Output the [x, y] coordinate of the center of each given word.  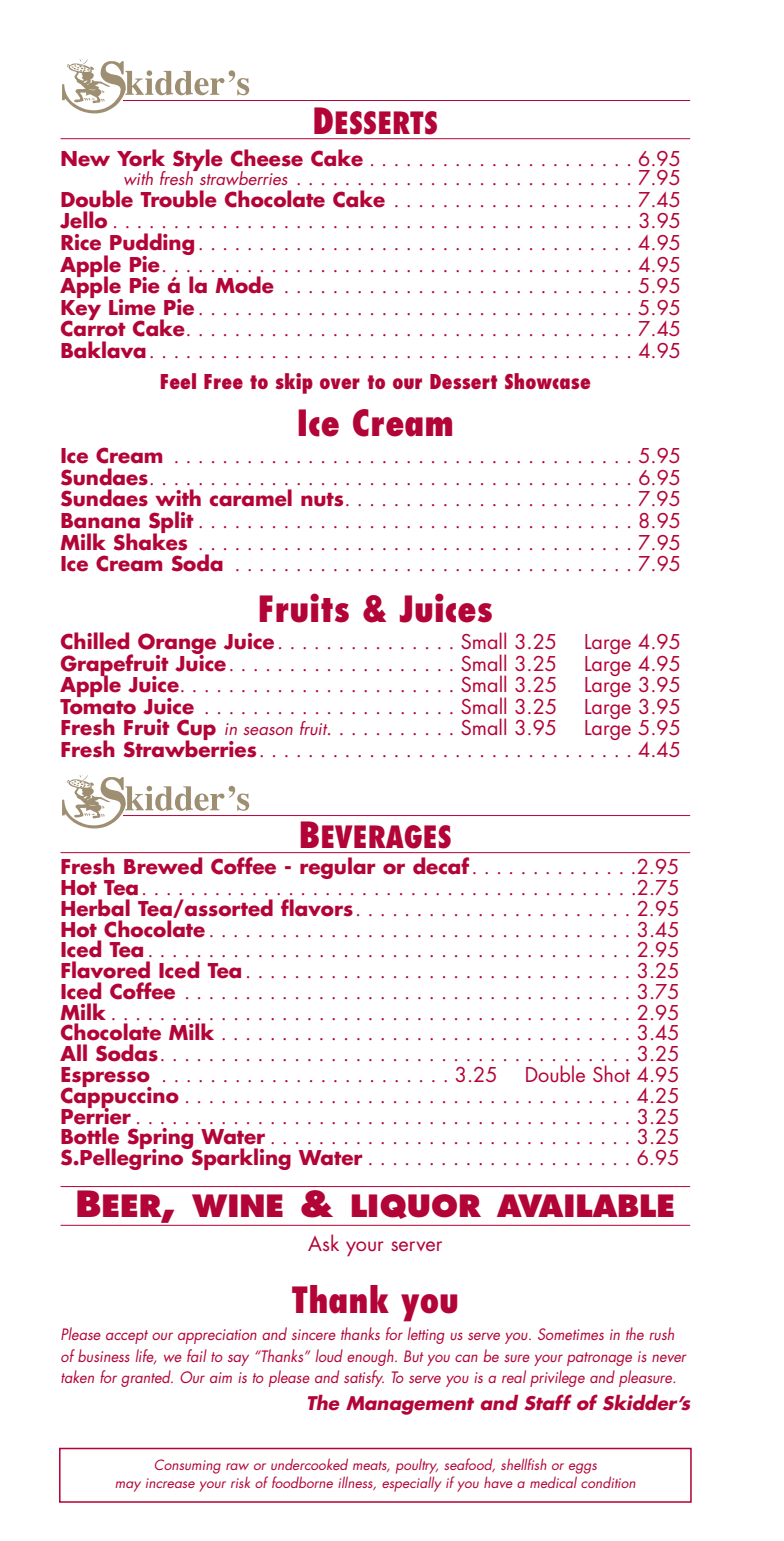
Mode [244, 285]
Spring [161, 1140]
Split [171, 523]
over [340, 383]
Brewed [163, 866]
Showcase [547, 381]
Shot [611, 1073]
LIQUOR [416, 1206]
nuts [322, 499]
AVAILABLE [585, 1205]
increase [170, 1483]
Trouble [178, 199]
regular [337, 868]
